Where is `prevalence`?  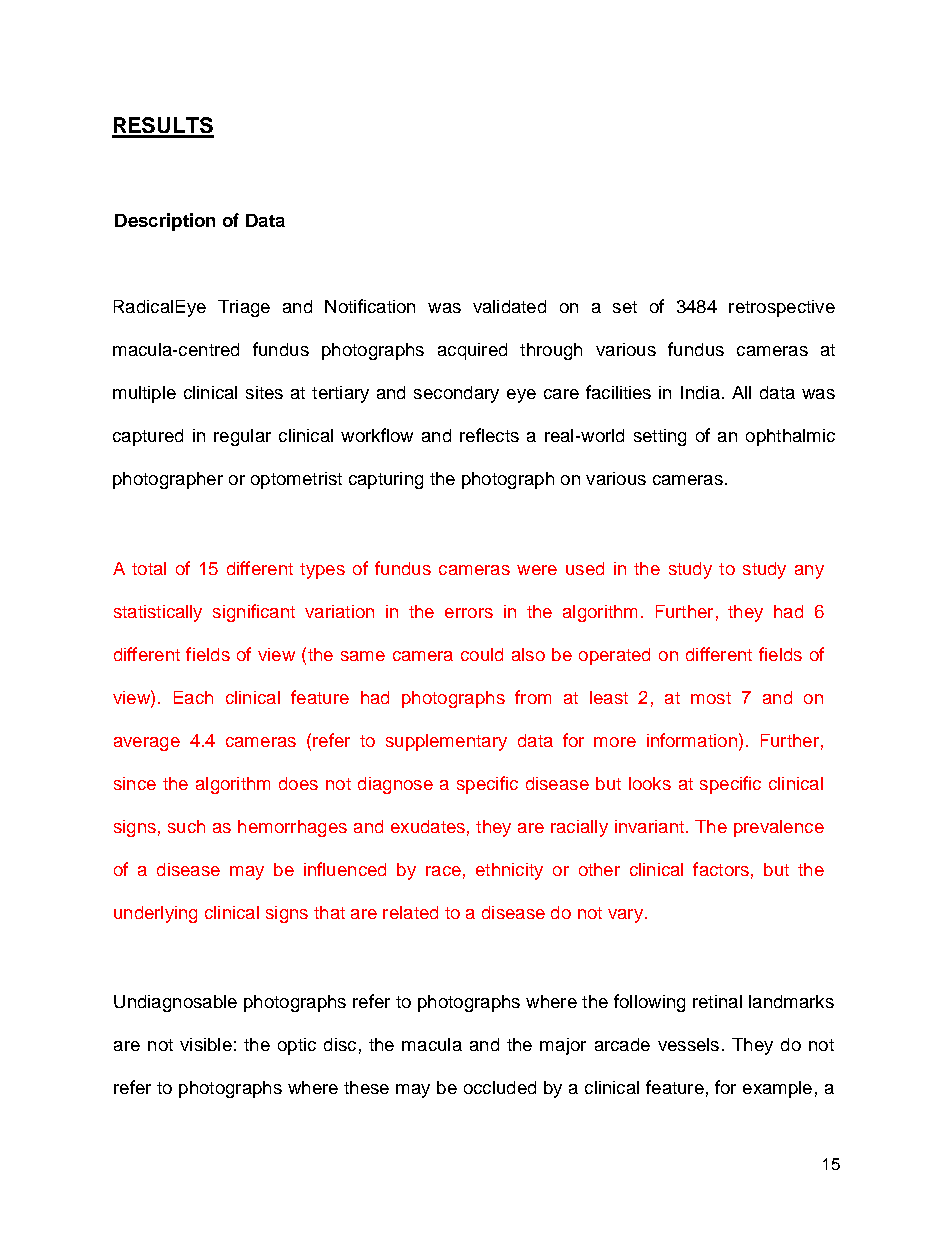
prevalence is located at coordinates (779, 828).
